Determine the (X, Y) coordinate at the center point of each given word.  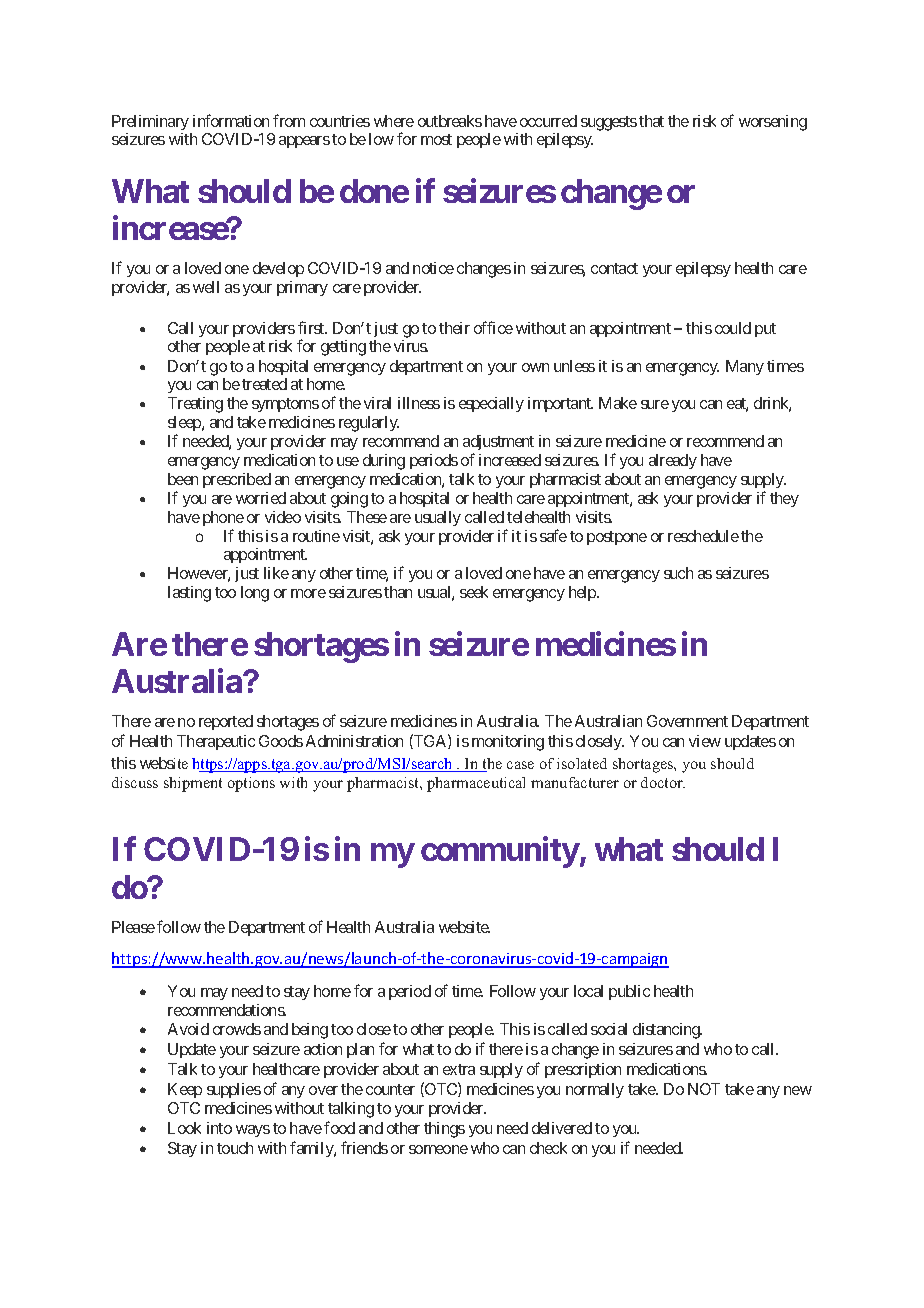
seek (474, 592)
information (231, 120)
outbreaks (450, 121)
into (219, 1128)
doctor (663, 782)
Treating (195, 405)
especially (491, 404)
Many (745, 367)
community (500, 852)
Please (133, 927)
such (678, 573)
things (444, 1130)
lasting (189, 594)
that (651, 121)
